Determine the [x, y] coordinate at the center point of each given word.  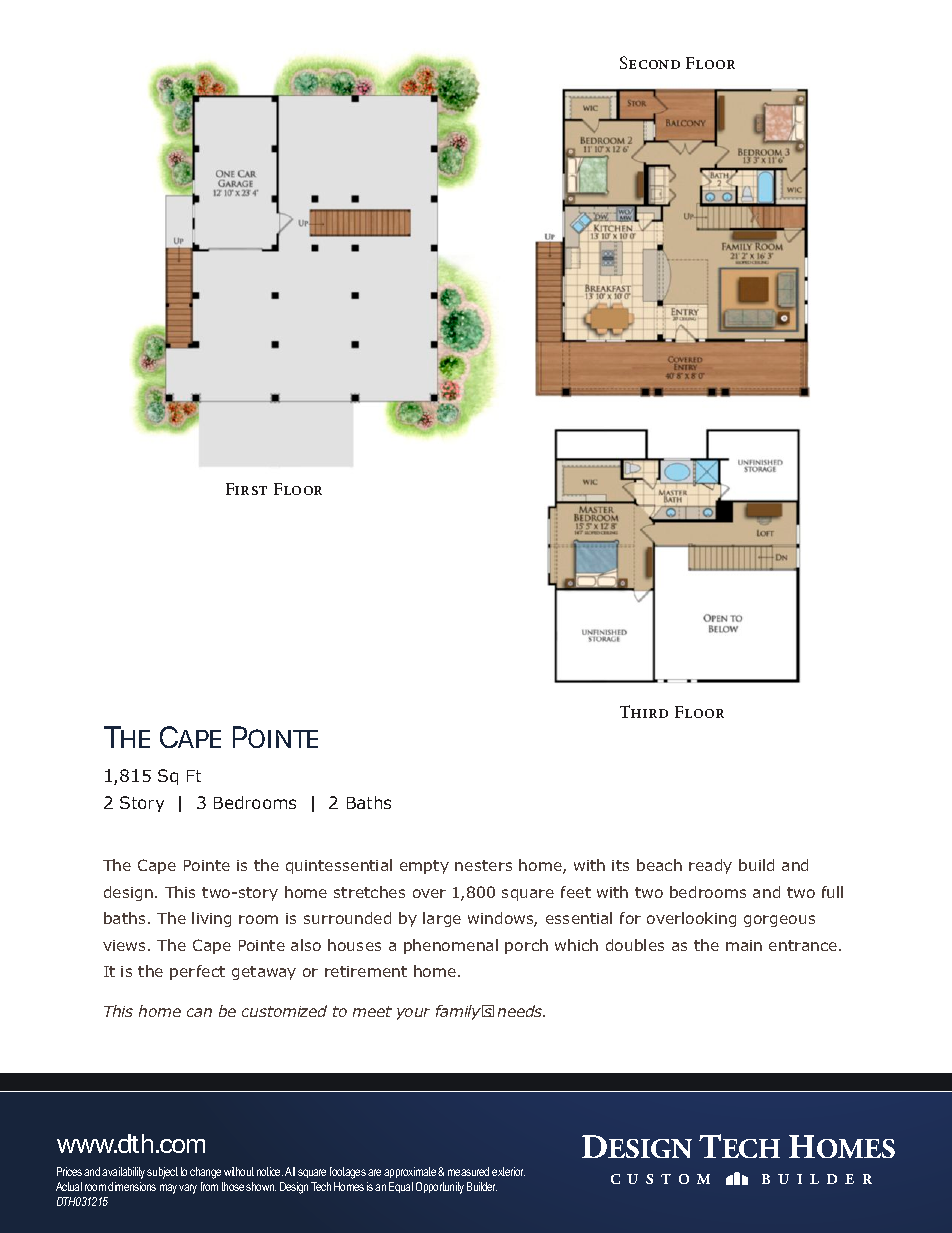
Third [644, 711]
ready [710, 866]
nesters [483, 865]
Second [650, 62]
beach [659, 865]
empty [424, 867]
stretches [369, 892]
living [211, 919]
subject [162, 1173]
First [246, 489]
